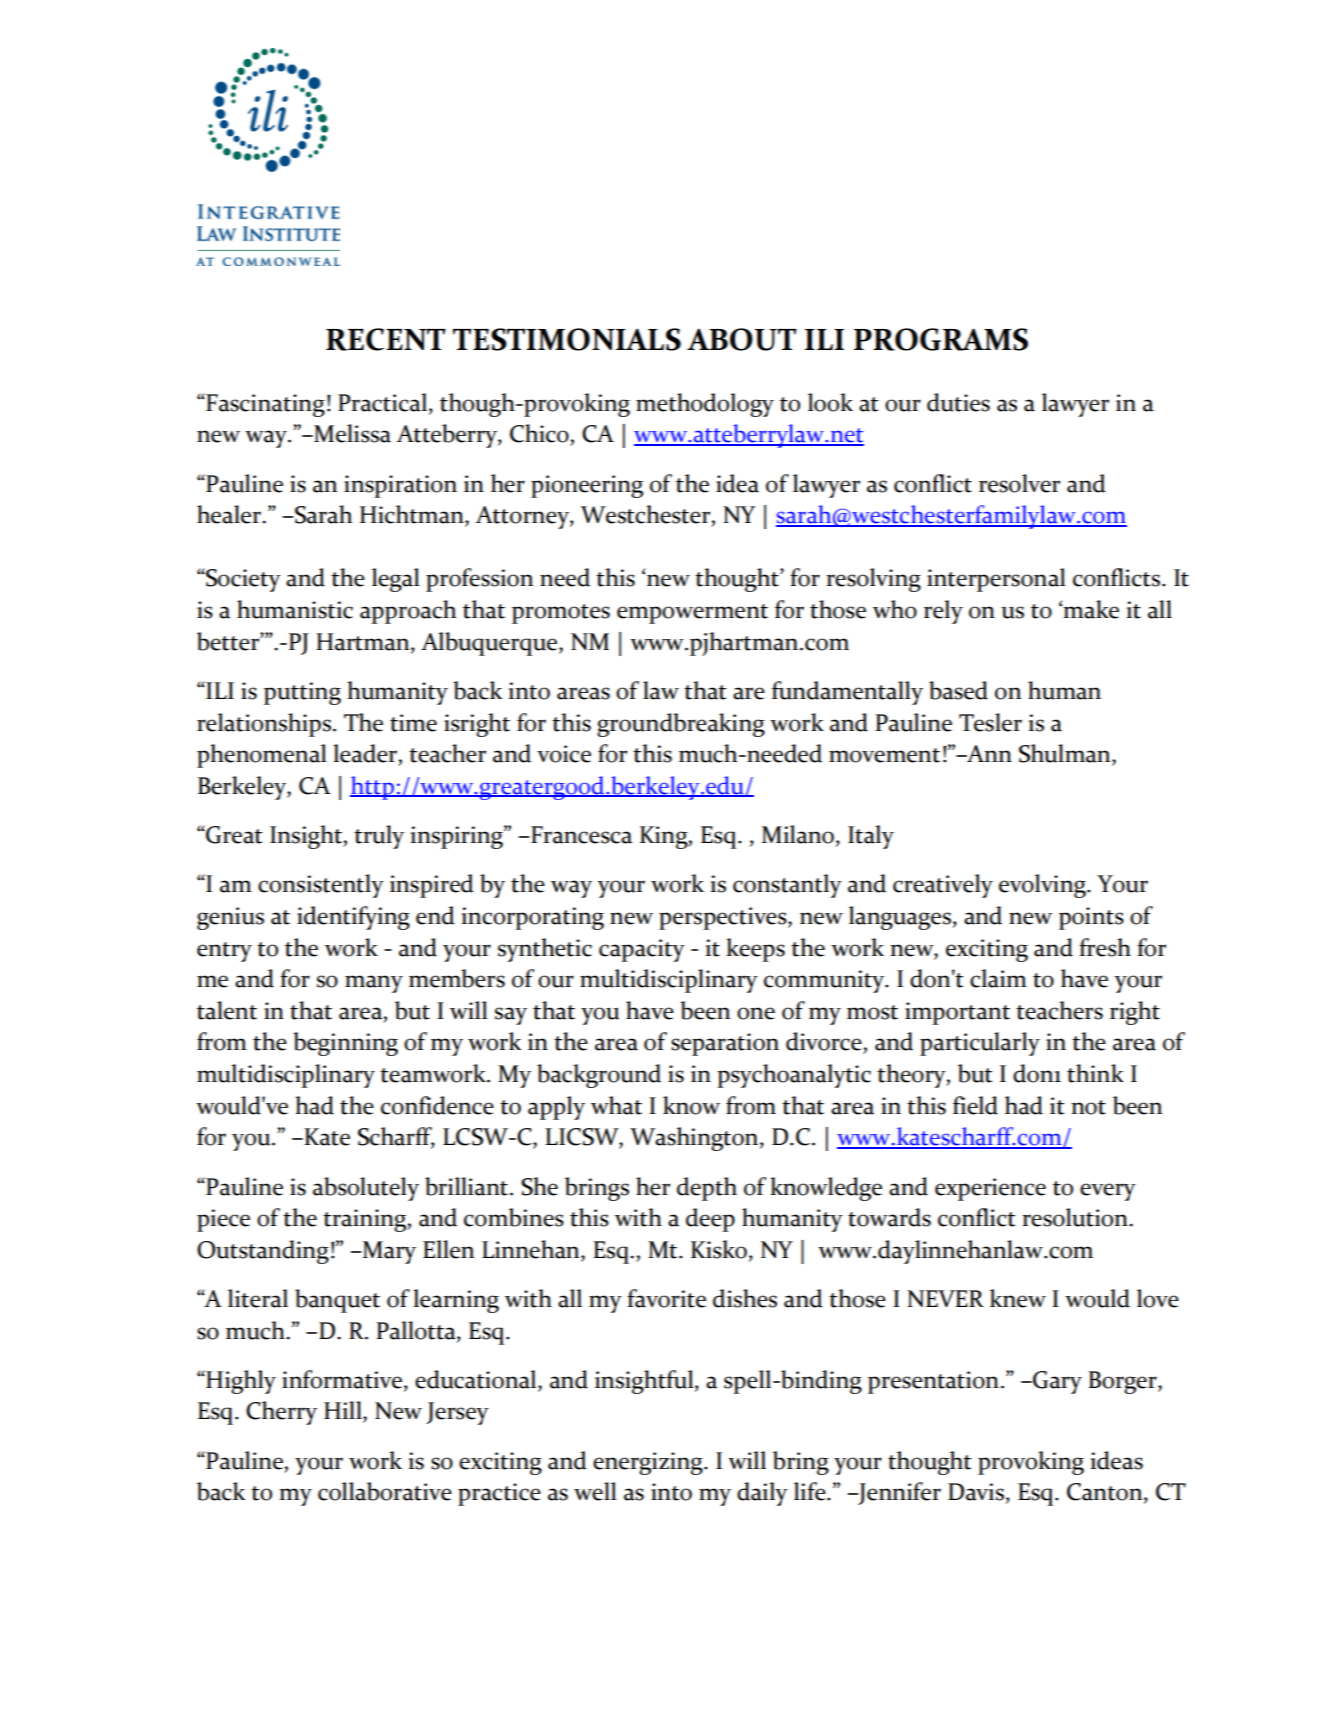 This screenshot has width=1337, height=1730. I want to click on voice, so click(564, 754).
